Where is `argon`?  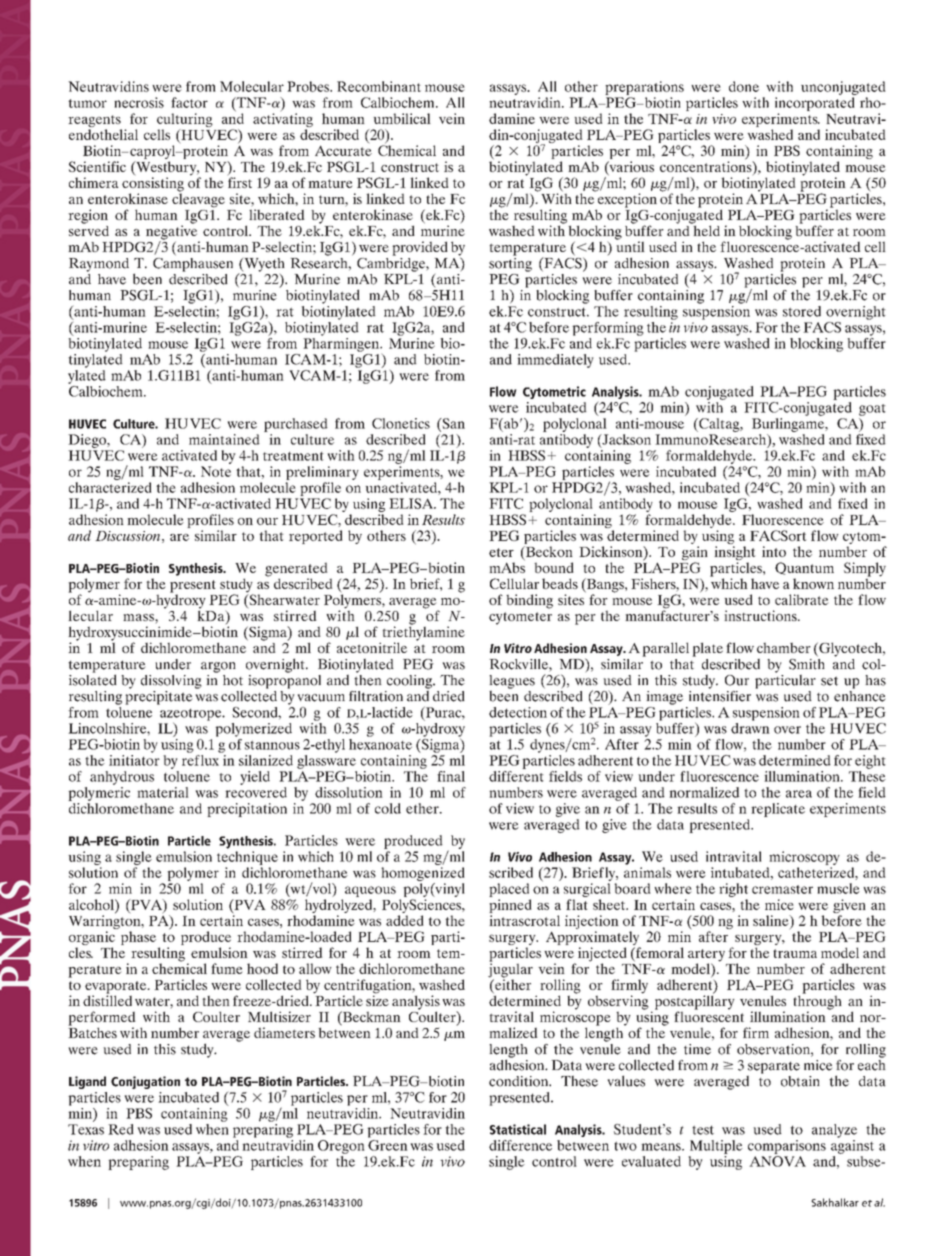 argon is located at coordinates (218, 667).
